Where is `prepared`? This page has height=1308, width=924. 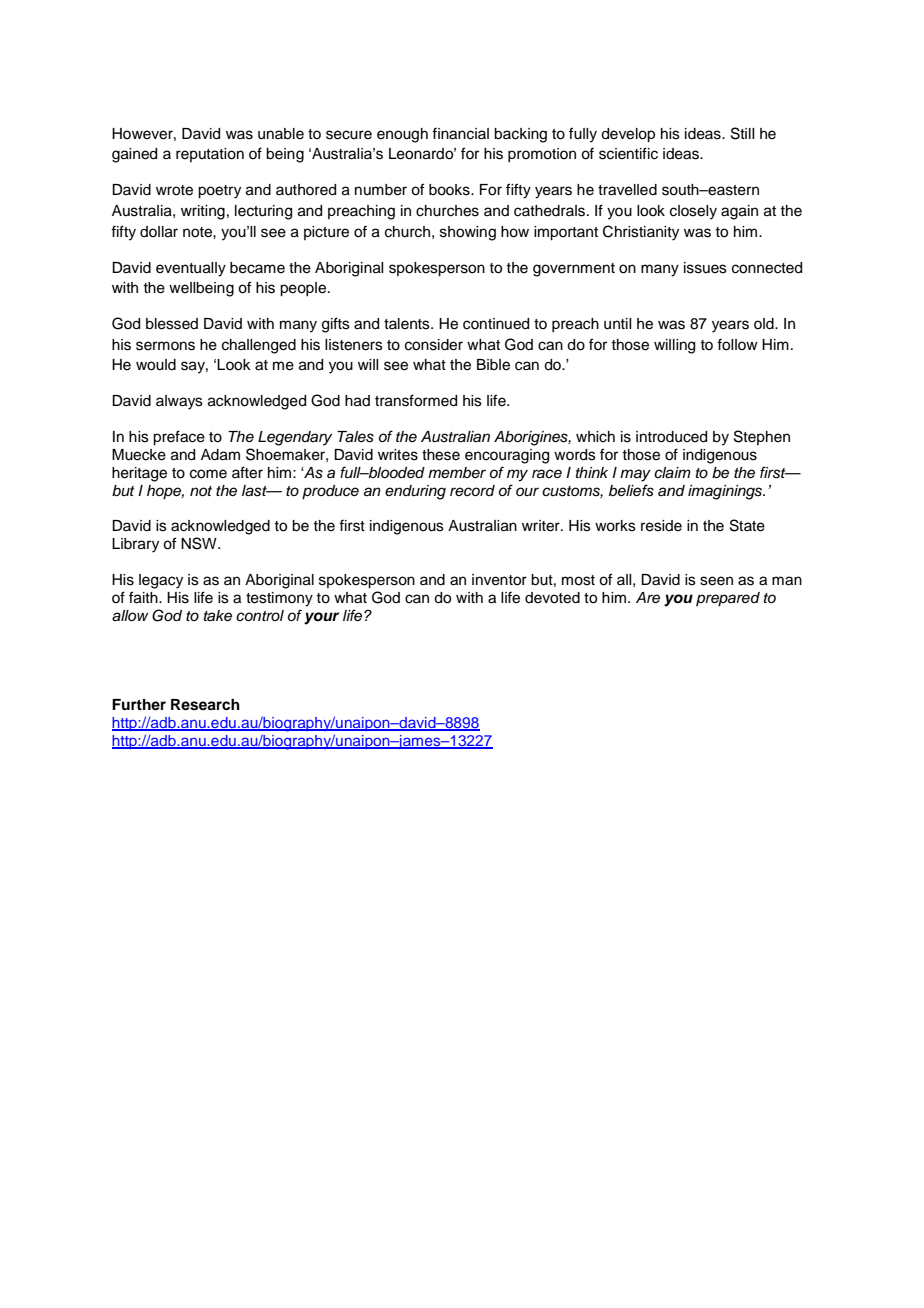
prepared is located at coordinates (728, 599).
